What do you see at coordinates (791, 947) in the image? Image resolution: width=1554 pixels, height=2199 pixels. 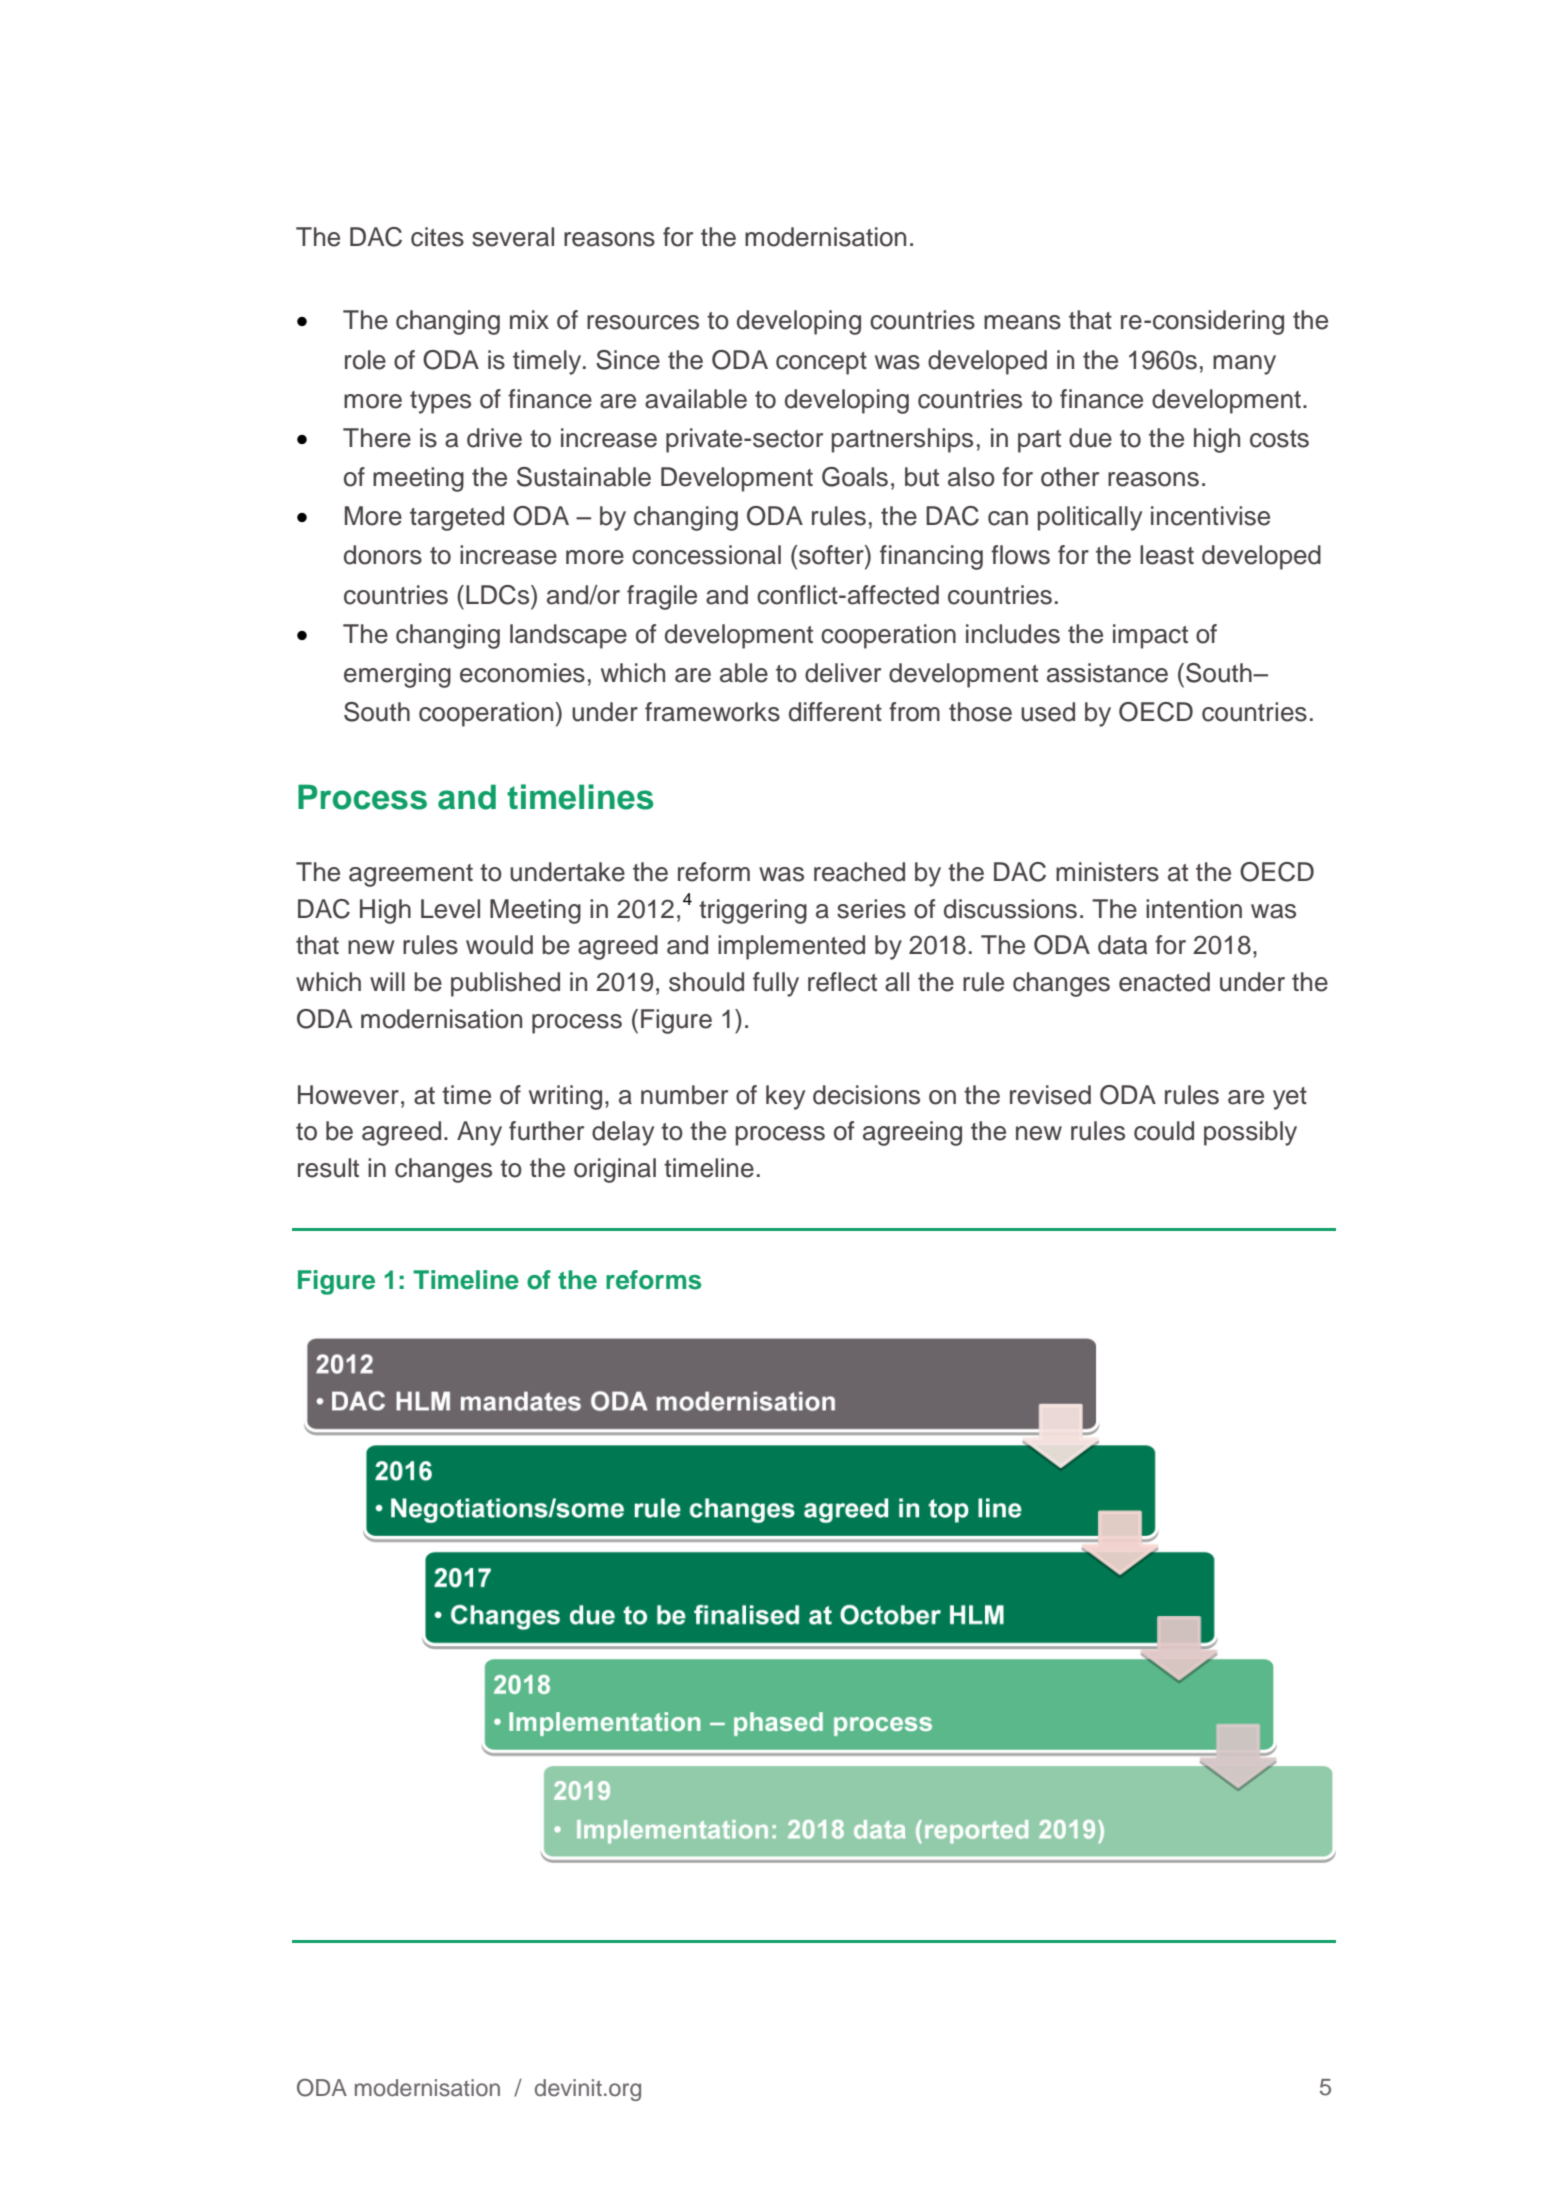 I see `implemented` at bounding box center [791, 947].
